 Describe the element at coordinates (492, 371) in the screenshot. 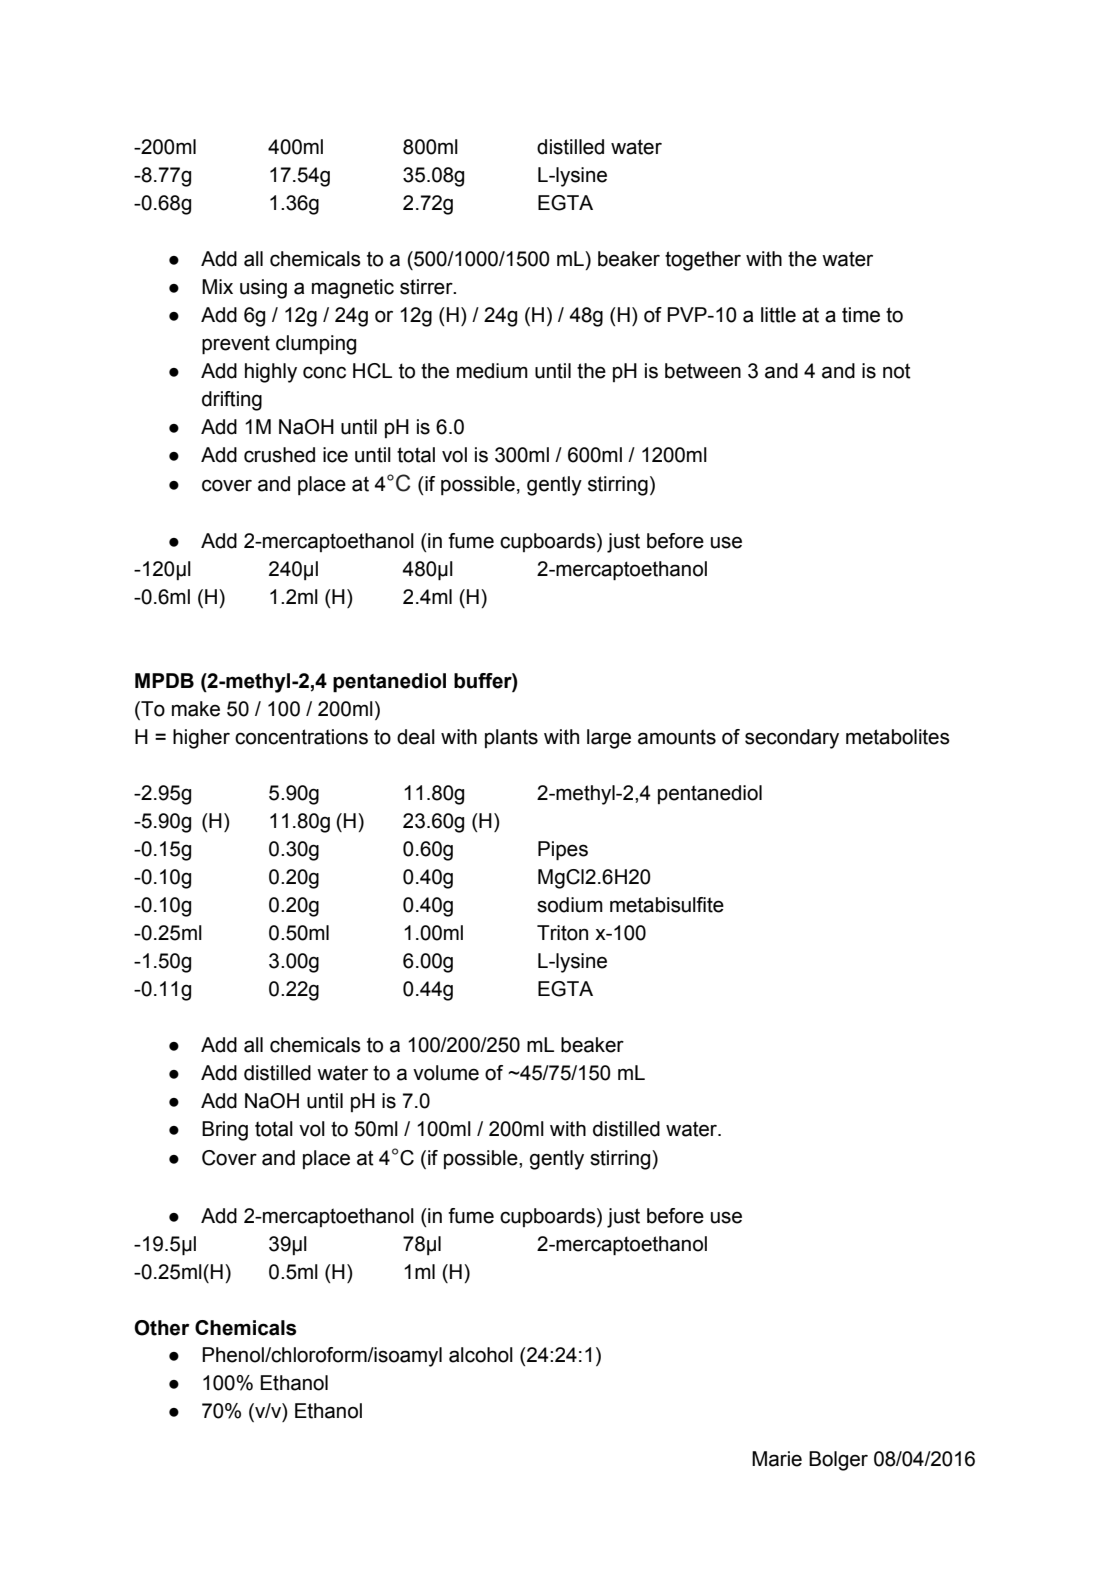

I see `medium` at that location.
